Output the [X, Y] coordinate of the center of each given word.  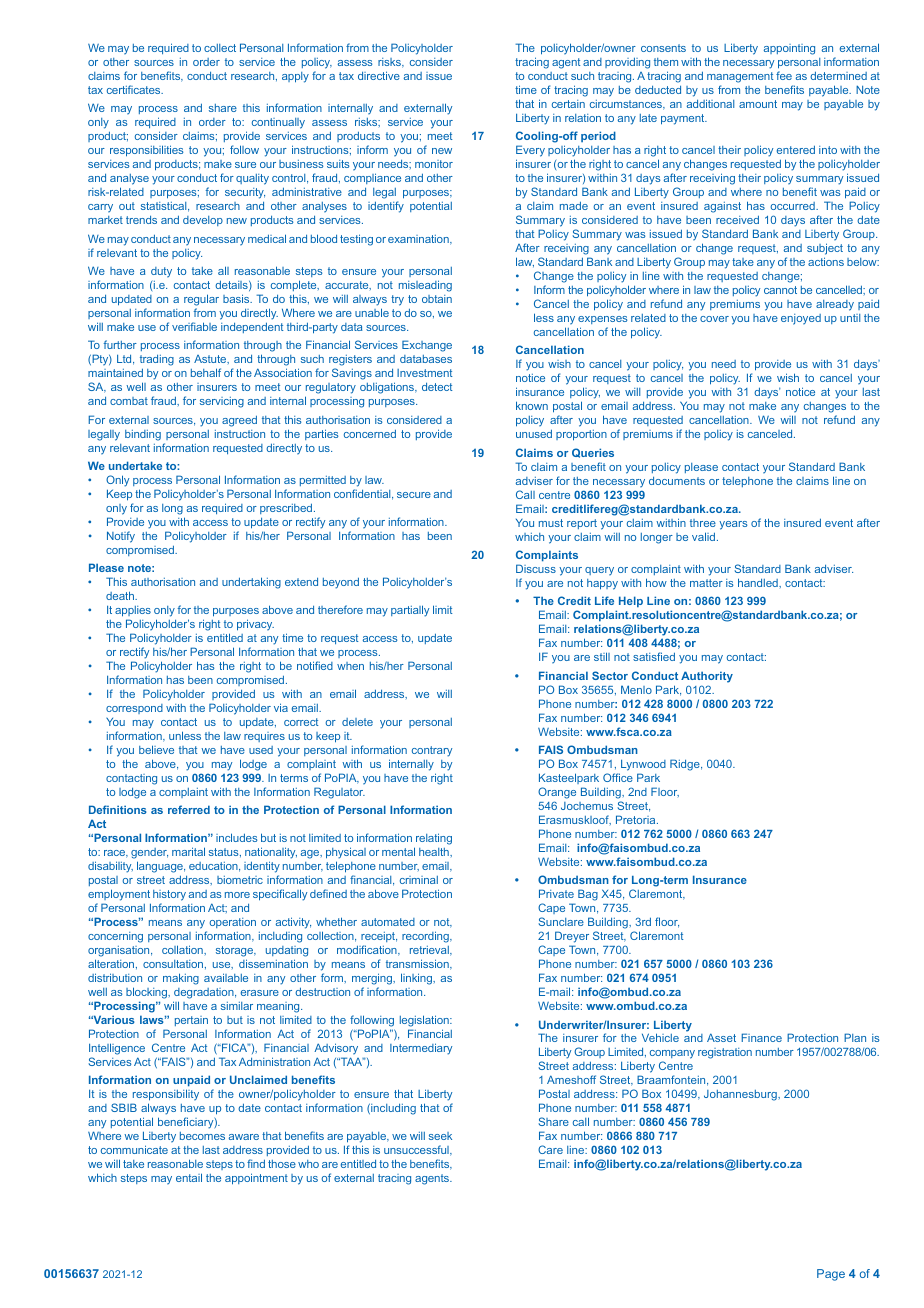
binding [143, 435]
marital [188, 851]
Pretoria [637, 819]
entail [189, 1177]
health [435, 852]
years [733, 525]
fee [784, 75]
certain [568, 104]
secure [414, 495]
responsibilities [146, 151]
